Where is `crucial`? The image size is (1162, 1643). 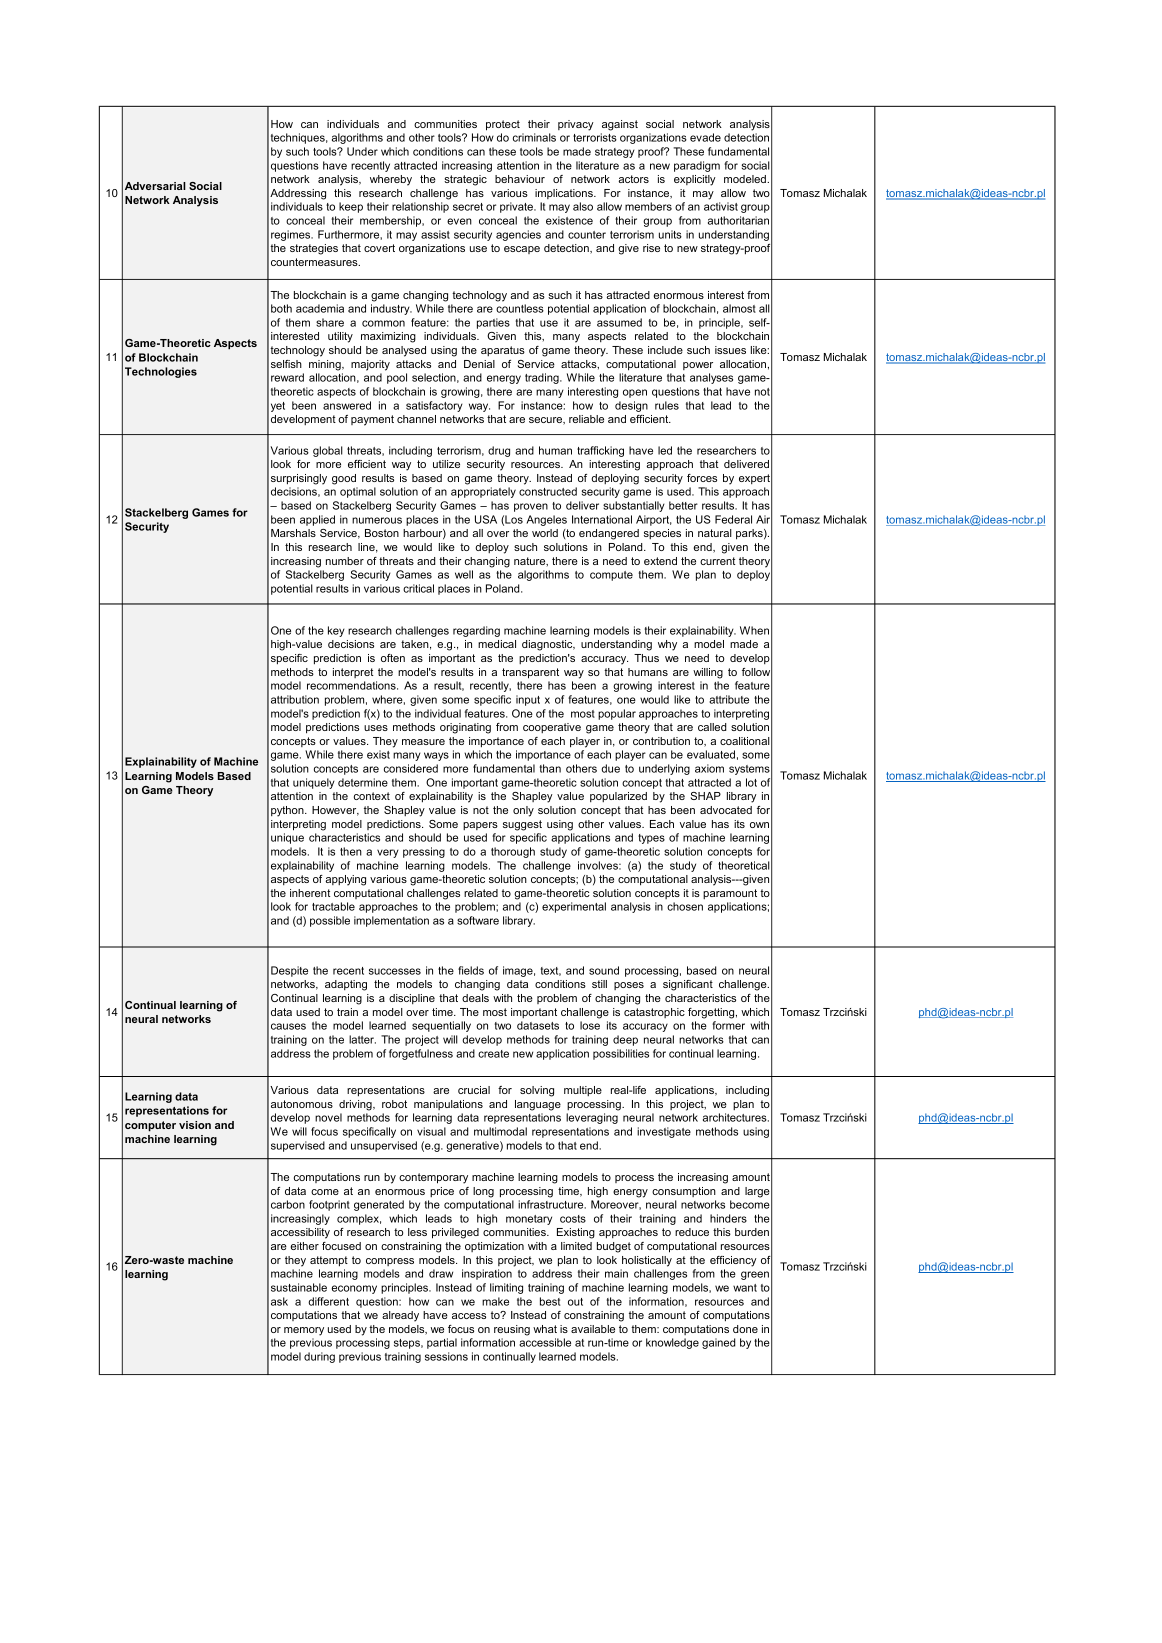 crucial is located at coordinates (474, 1090).
